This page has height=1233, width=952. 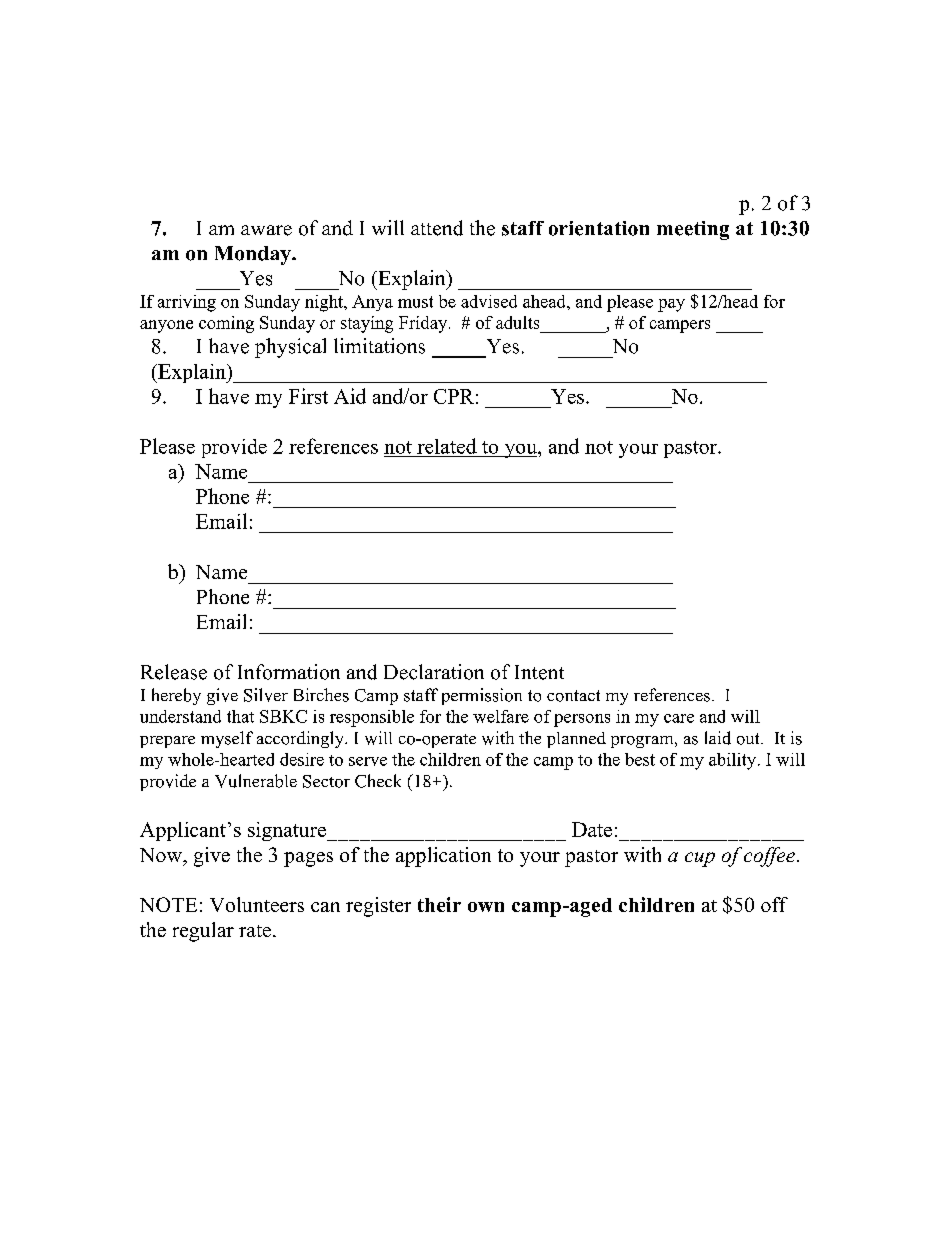 What do you see at coordinates (539, 672) in the page?
I see `Intent` at bounding box center [539, 672].
